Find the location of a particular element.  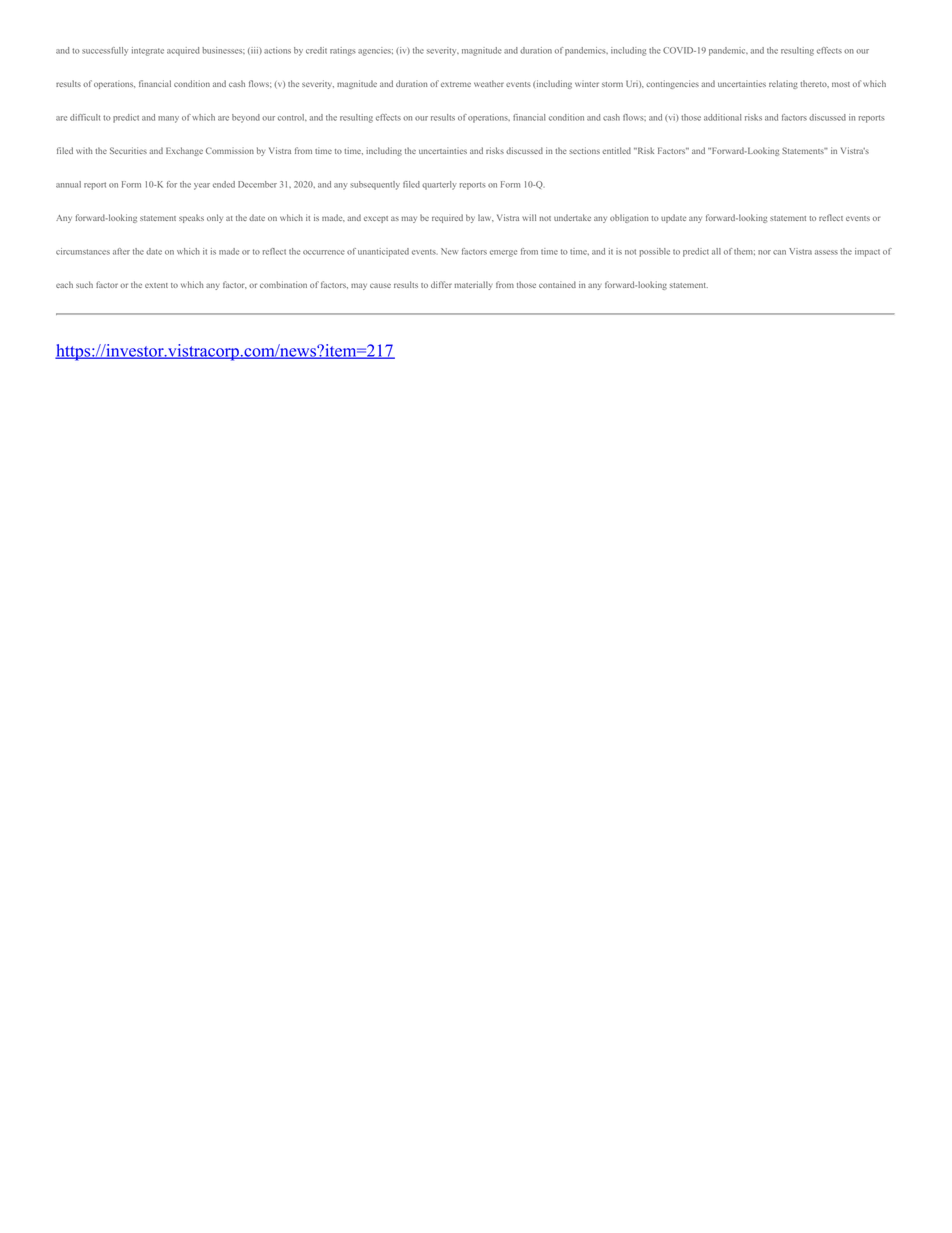

extent is located at coordinates (156, 285).
